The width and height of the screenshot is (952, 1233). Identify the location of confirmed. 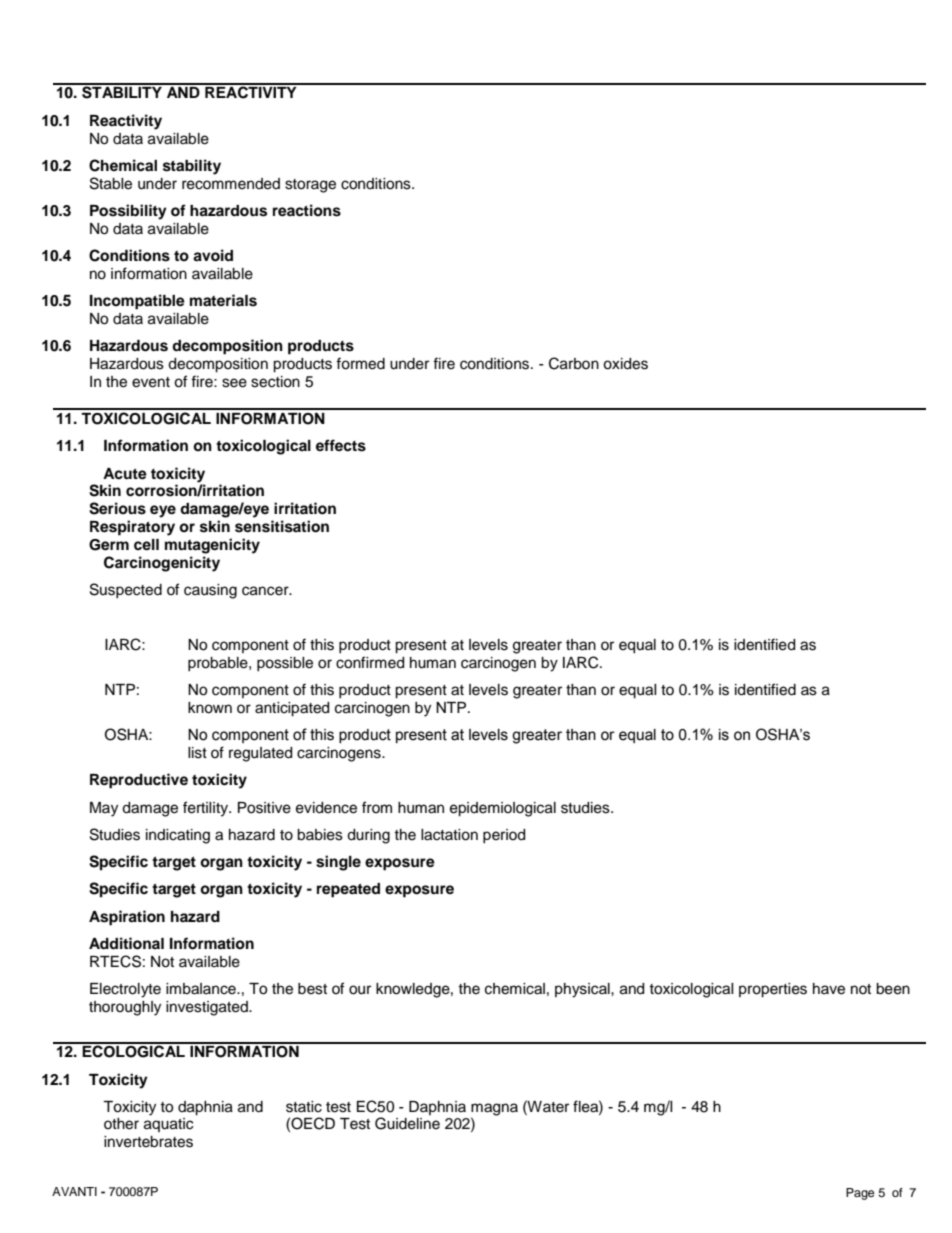
(370, 662).
